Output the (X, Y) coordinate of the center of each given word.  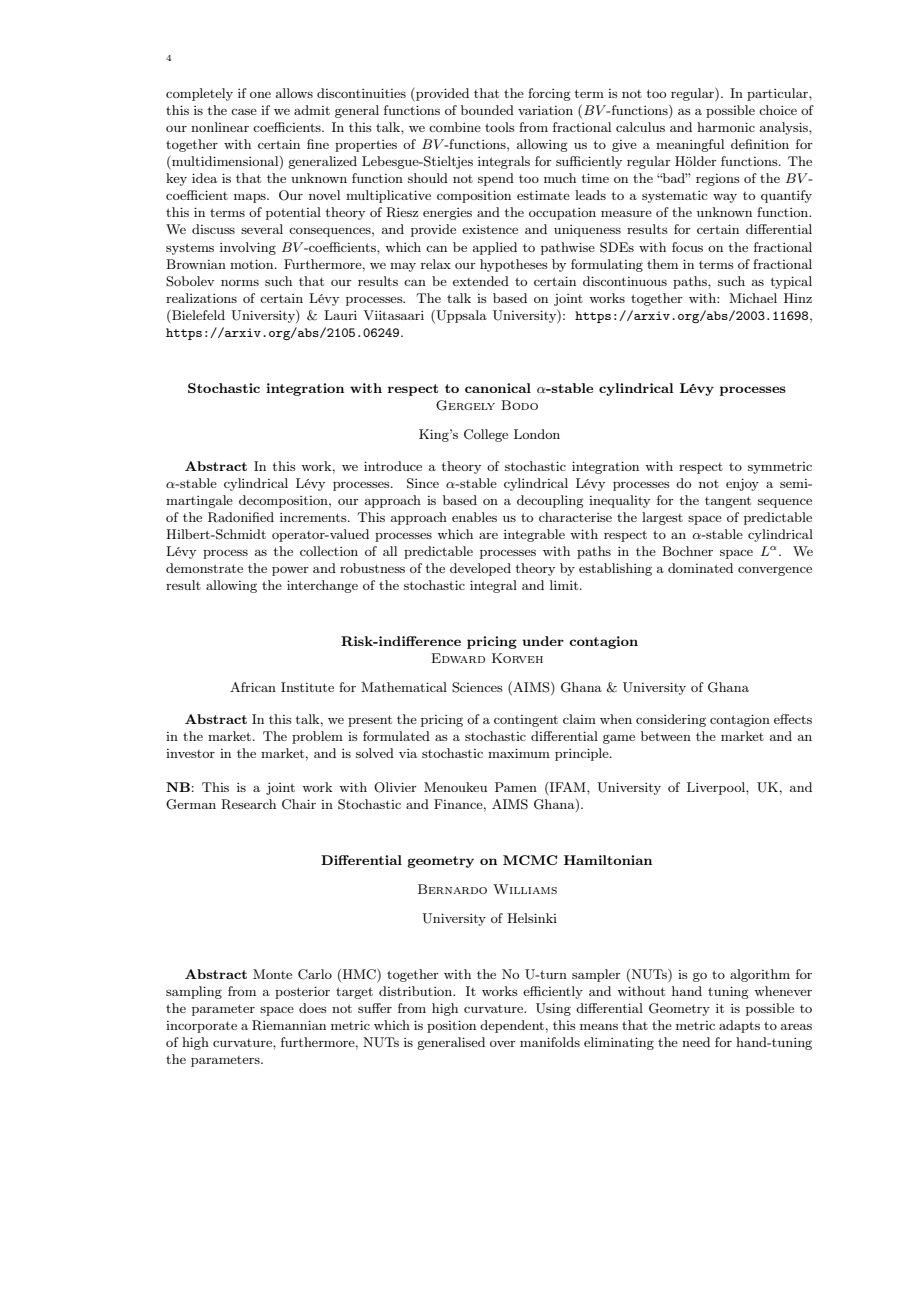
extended (481, 281)
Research (248, 804)
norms (240, 283)
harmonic (726, 127)
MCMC (530, 860)
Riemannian (289, 1025)
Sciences (477, 687)
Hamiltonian (608, 860)
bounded (487, 110)
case (244, 112)
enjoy (742, 484)
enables (474, 517)
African (253, 687)
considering (671, 720)
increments (314, 517)
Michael (753, 298)
